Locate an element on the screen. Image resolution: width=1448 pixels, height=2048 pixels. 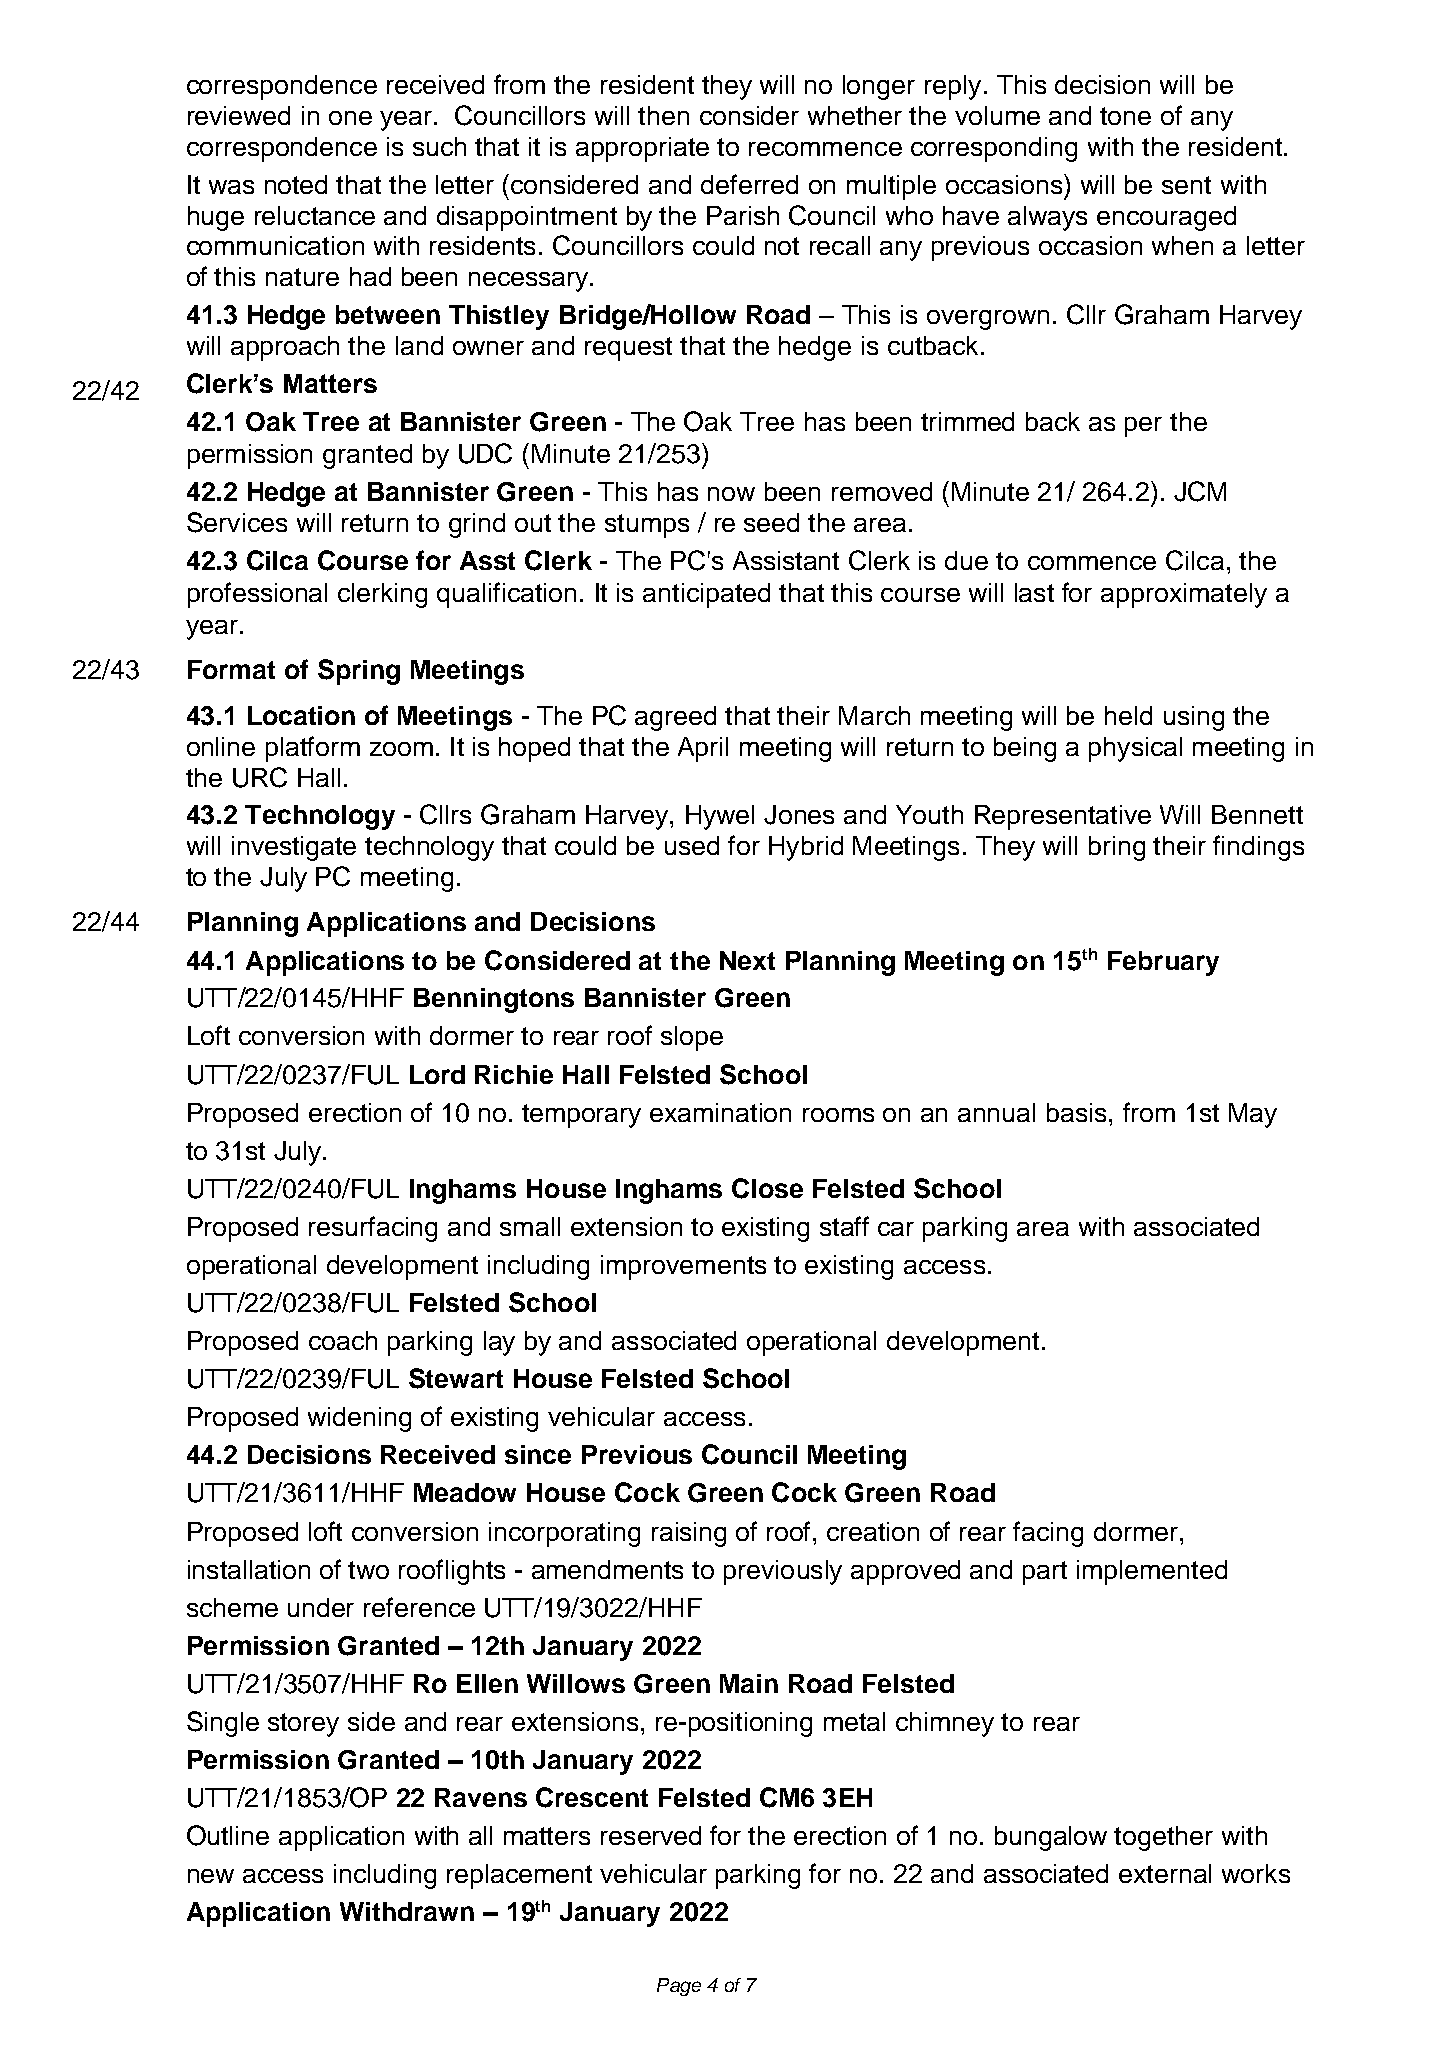
anticipated is located at coordinates (706, 595).
